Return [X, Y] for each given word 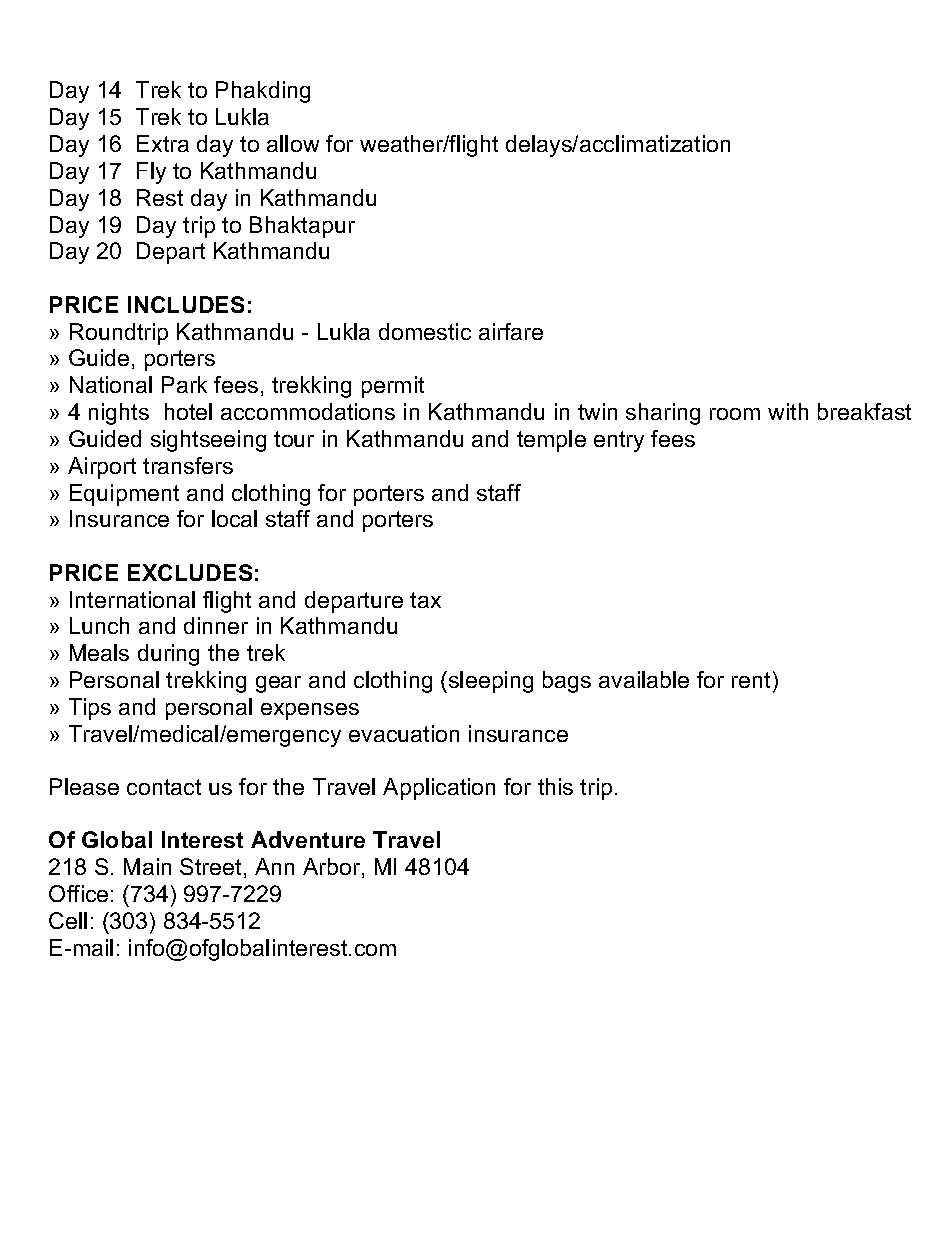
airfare [511, 331]
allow [293, 143]
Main [147, 866]
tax [425, 600]
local [234, 518]
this [555, 786]
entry [619, 441]
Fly [151, 173]
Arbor [333, 868]
